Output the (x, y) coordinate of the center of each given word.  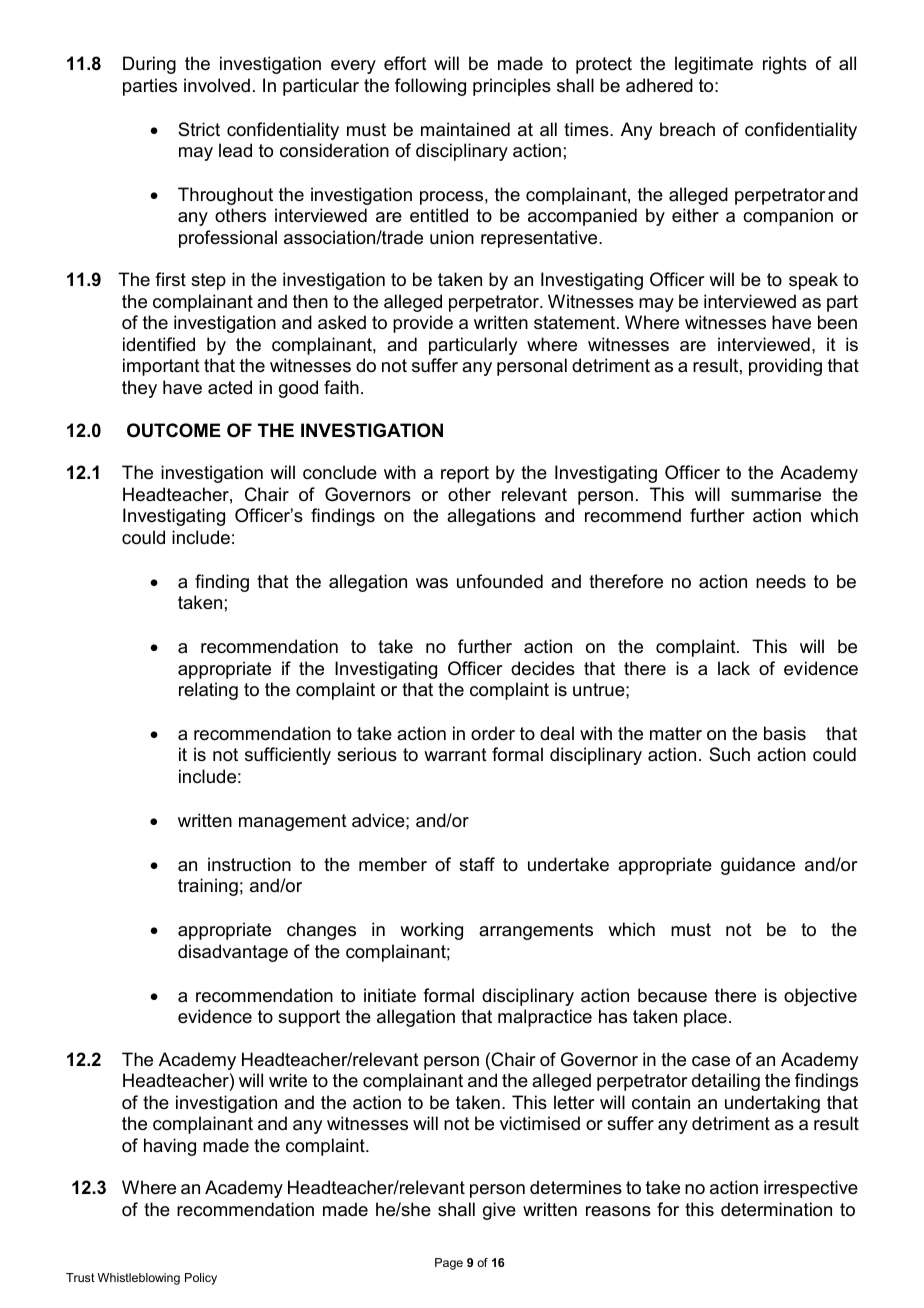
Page (449, 1264)
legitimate (714, 65)
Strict (199, 129)
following (430, 87)
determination (776, 1209)
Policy (201, 1279)
